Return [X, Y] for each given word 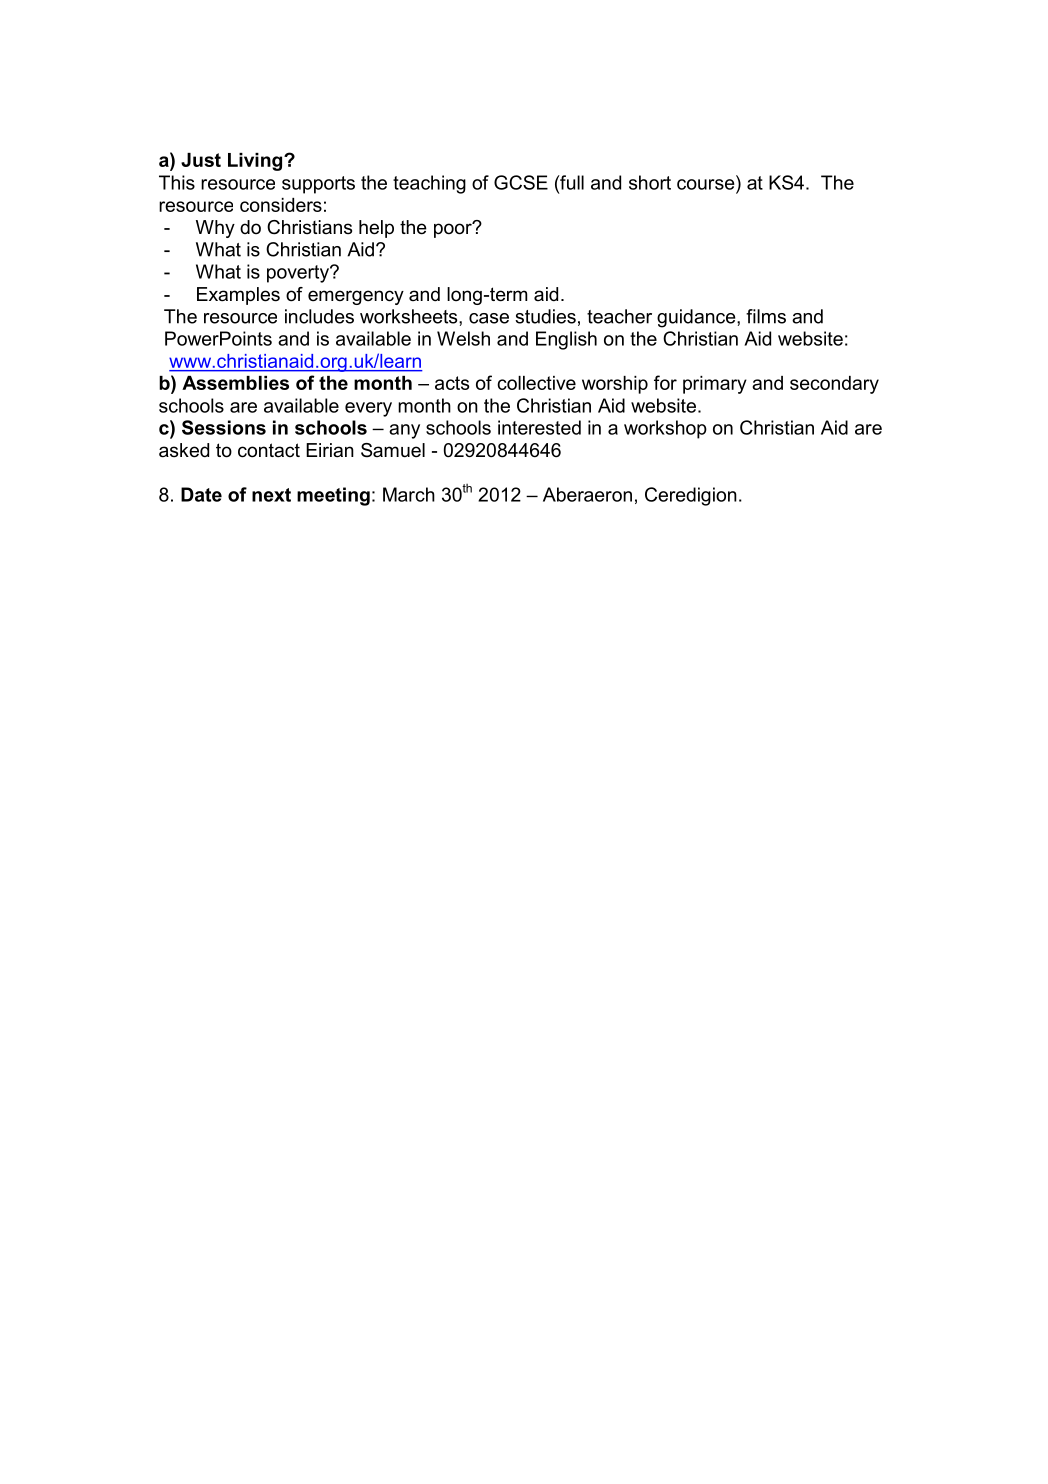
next [271, 495]
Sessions [224, 427]
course [706, 184]
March [409, 494]
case [489, 318]
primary [715, 385]
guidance [697, 318]
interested [539, 427]
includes [319, 316]
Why [215, 229]
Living [256, 162]
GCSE [521, 182]
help [376, 229]
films [766, 316]
